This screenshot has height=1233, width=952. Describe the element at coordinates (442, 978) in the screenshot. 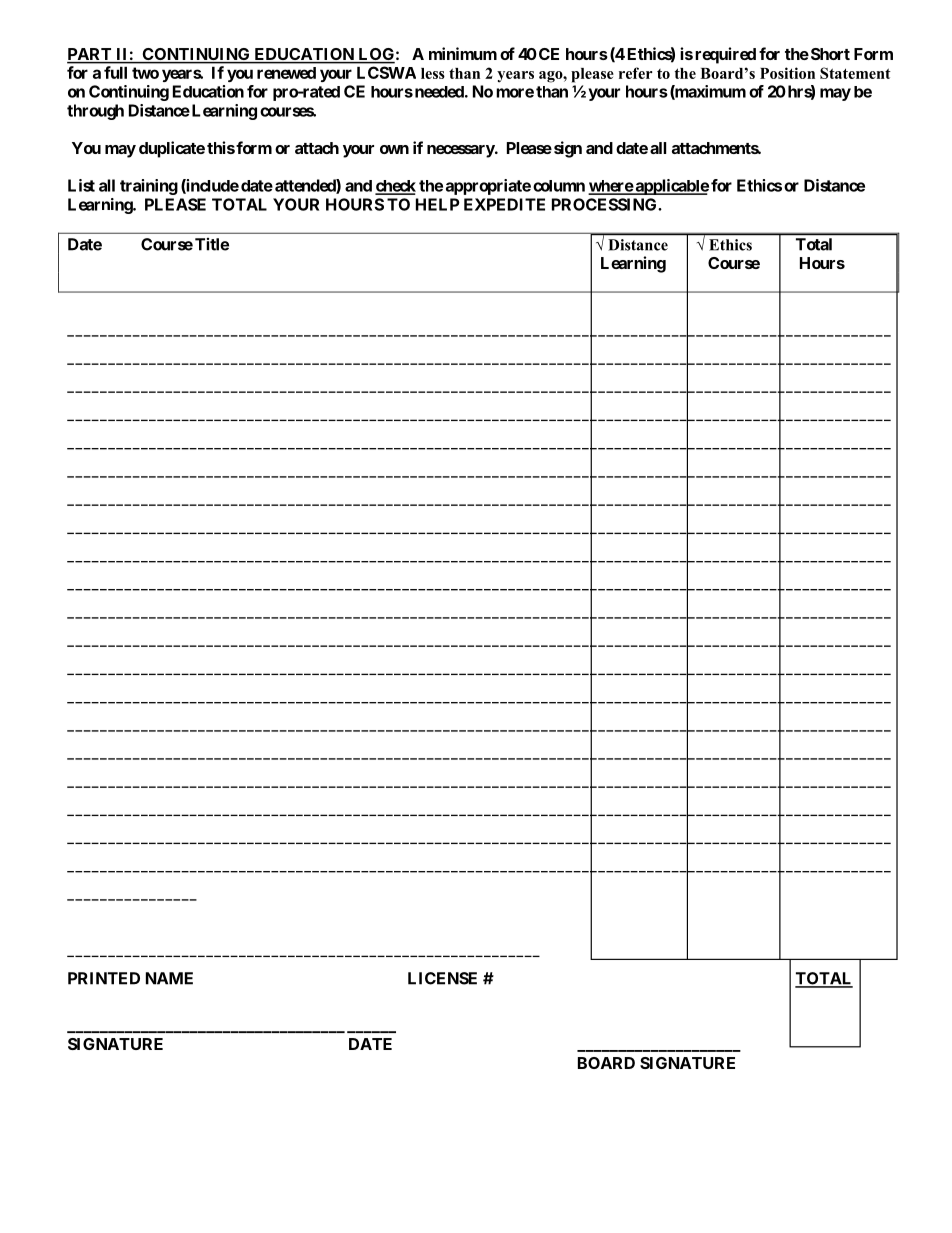

I see `LICENSE` at that location.
